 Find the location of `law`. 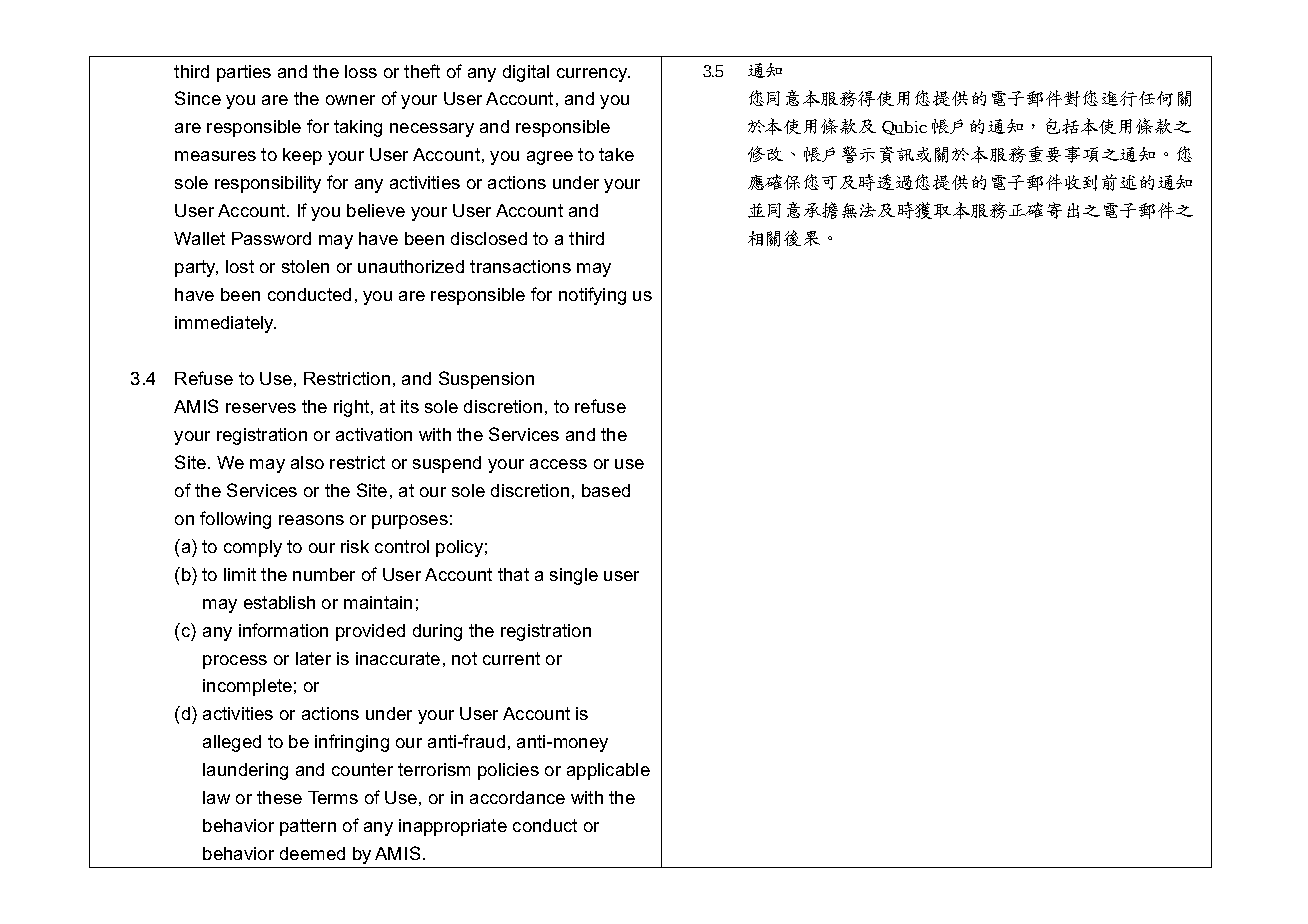

law is located at coordinates (216, 797).
